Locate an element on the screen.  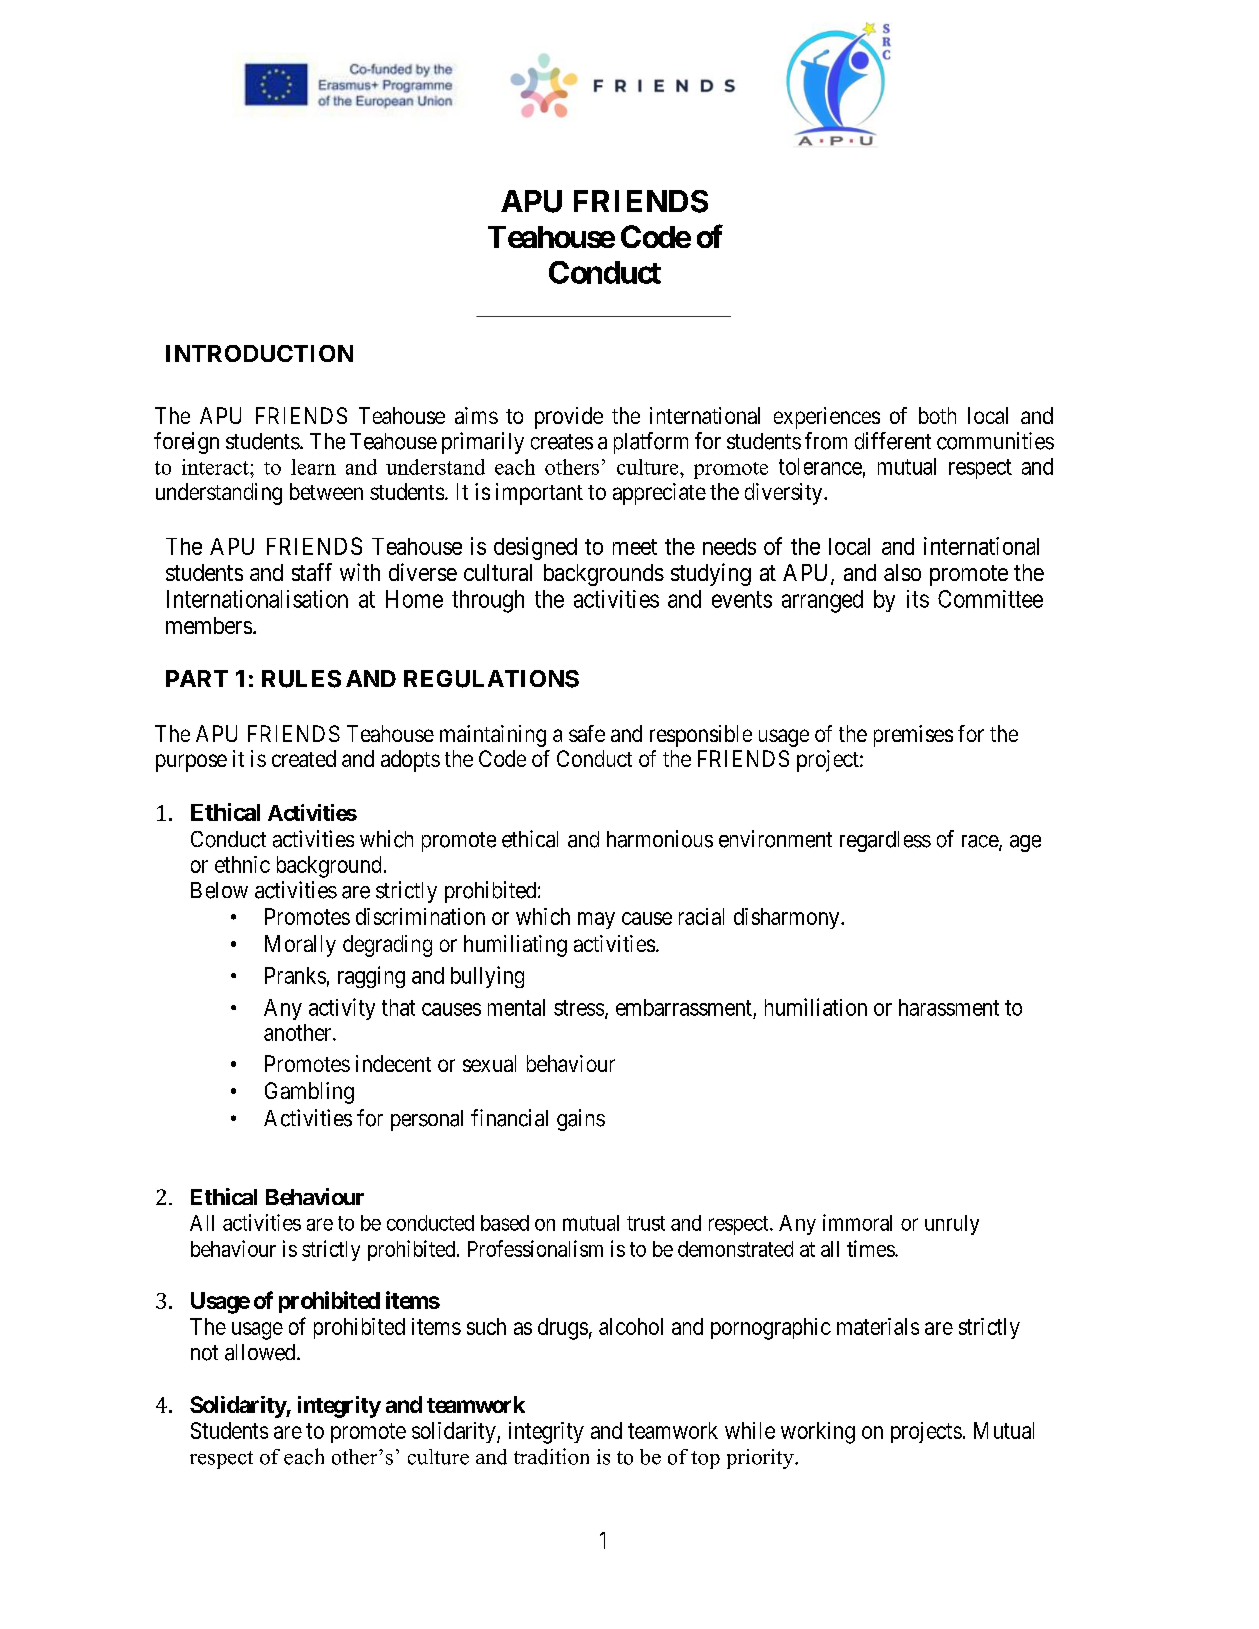
tradition is located at coordinates (551, 1456).
